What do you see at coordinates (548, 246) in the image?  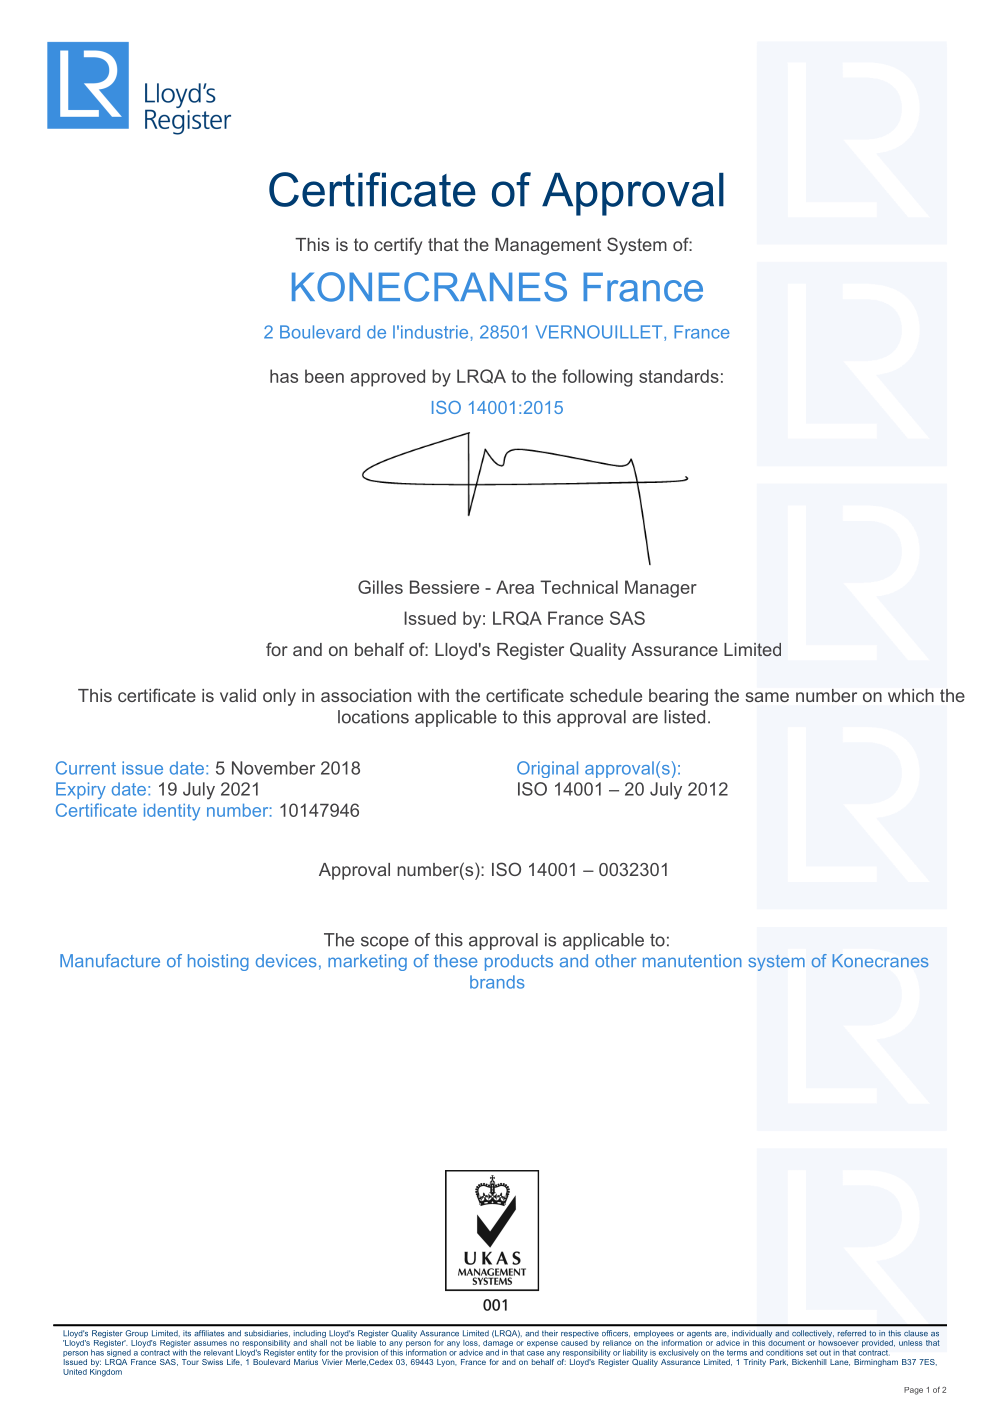 I see `Management` at bounding box center [548, 246].
